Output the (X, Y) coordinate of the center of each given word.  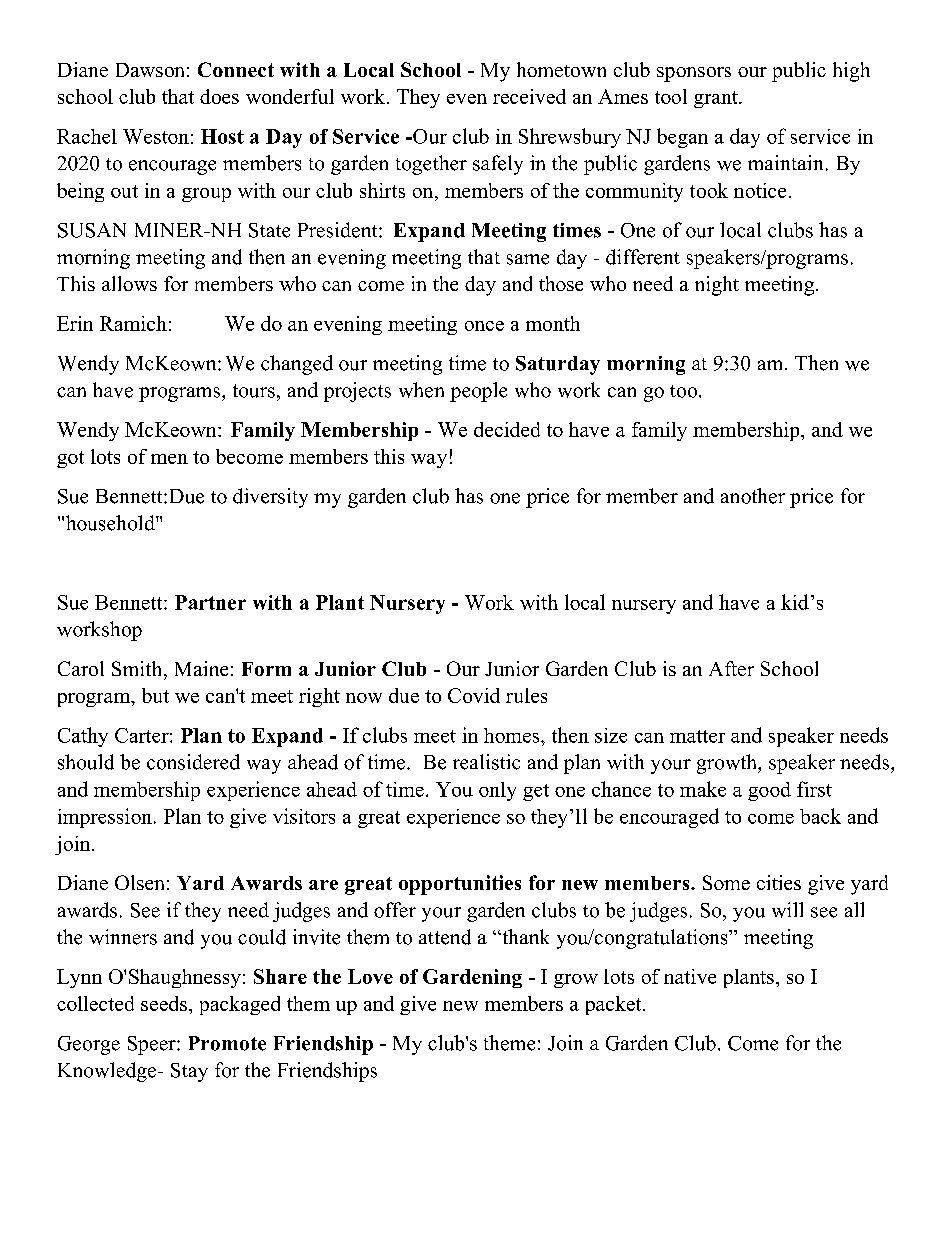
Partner (210, 602)
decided (507, 429)
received (529, 96)
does (219, 96)
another (753, 496)
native (690, 976)
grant (717, 99)
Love (370, 976)
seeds (164, 1003)
